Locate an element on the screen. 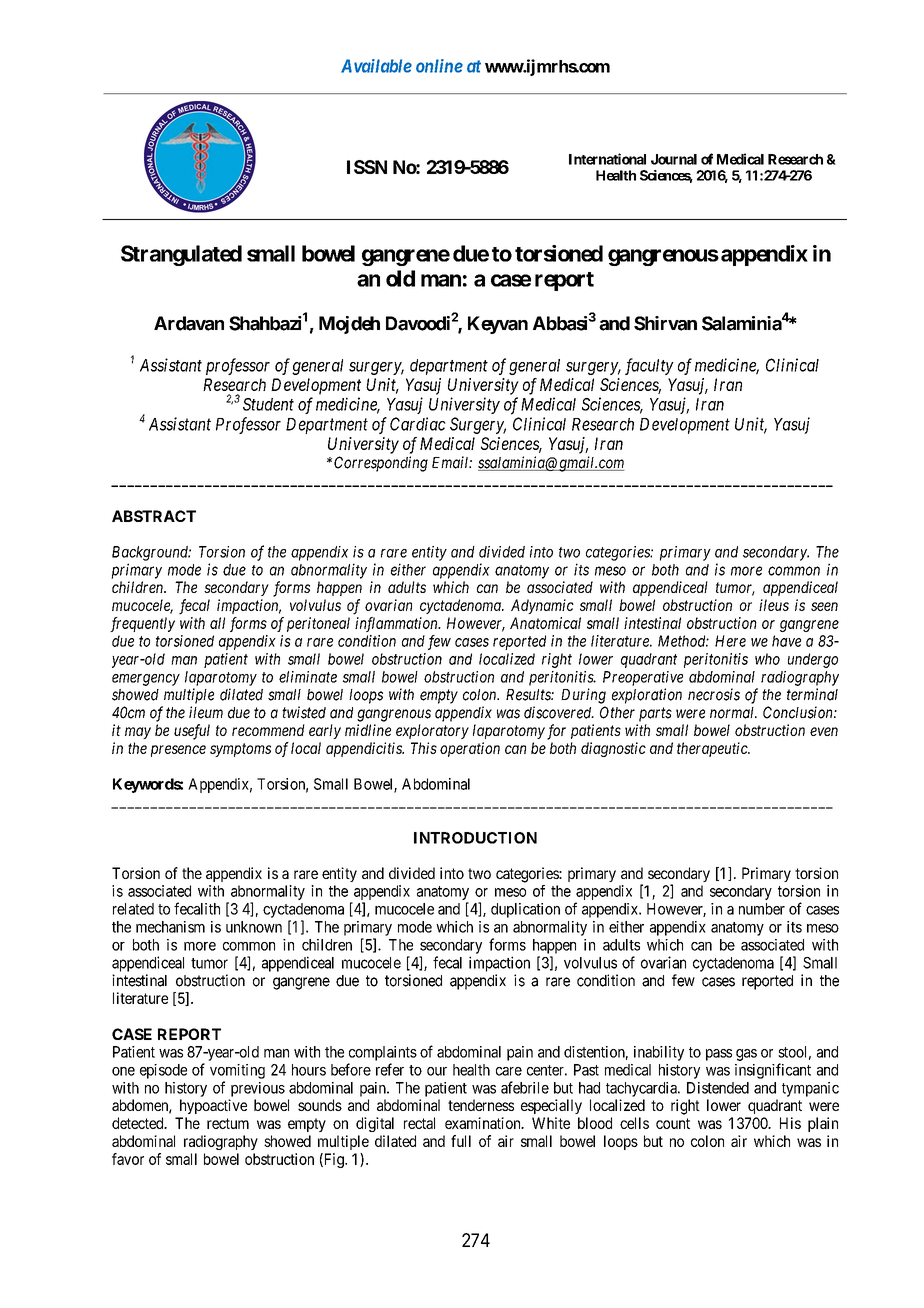  therapeutic is located at coordinates (713, 749).
